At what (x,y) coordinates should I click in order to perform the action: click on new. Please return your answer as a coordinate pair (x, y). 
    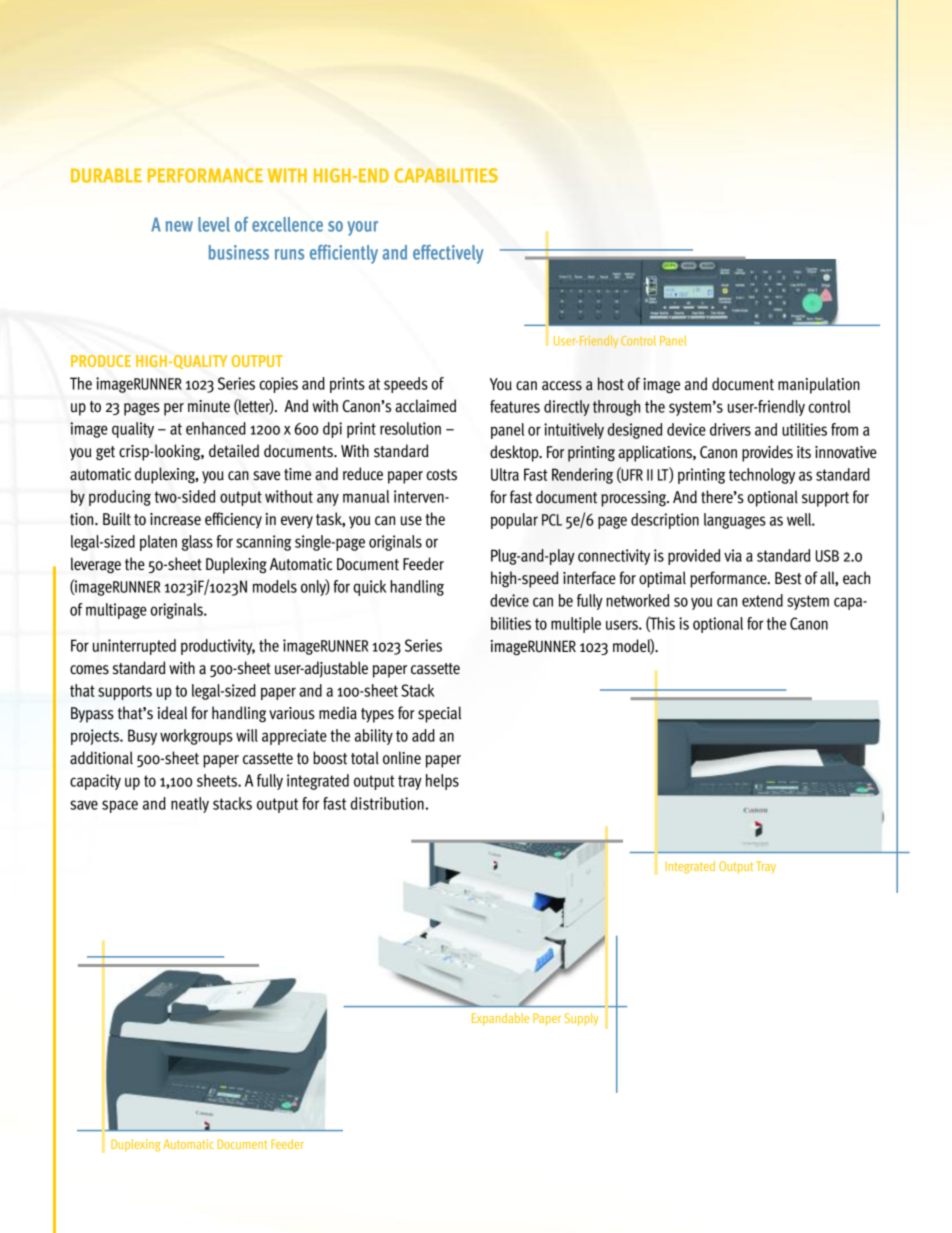
    Looking at the image, I should click on (179, 226).
